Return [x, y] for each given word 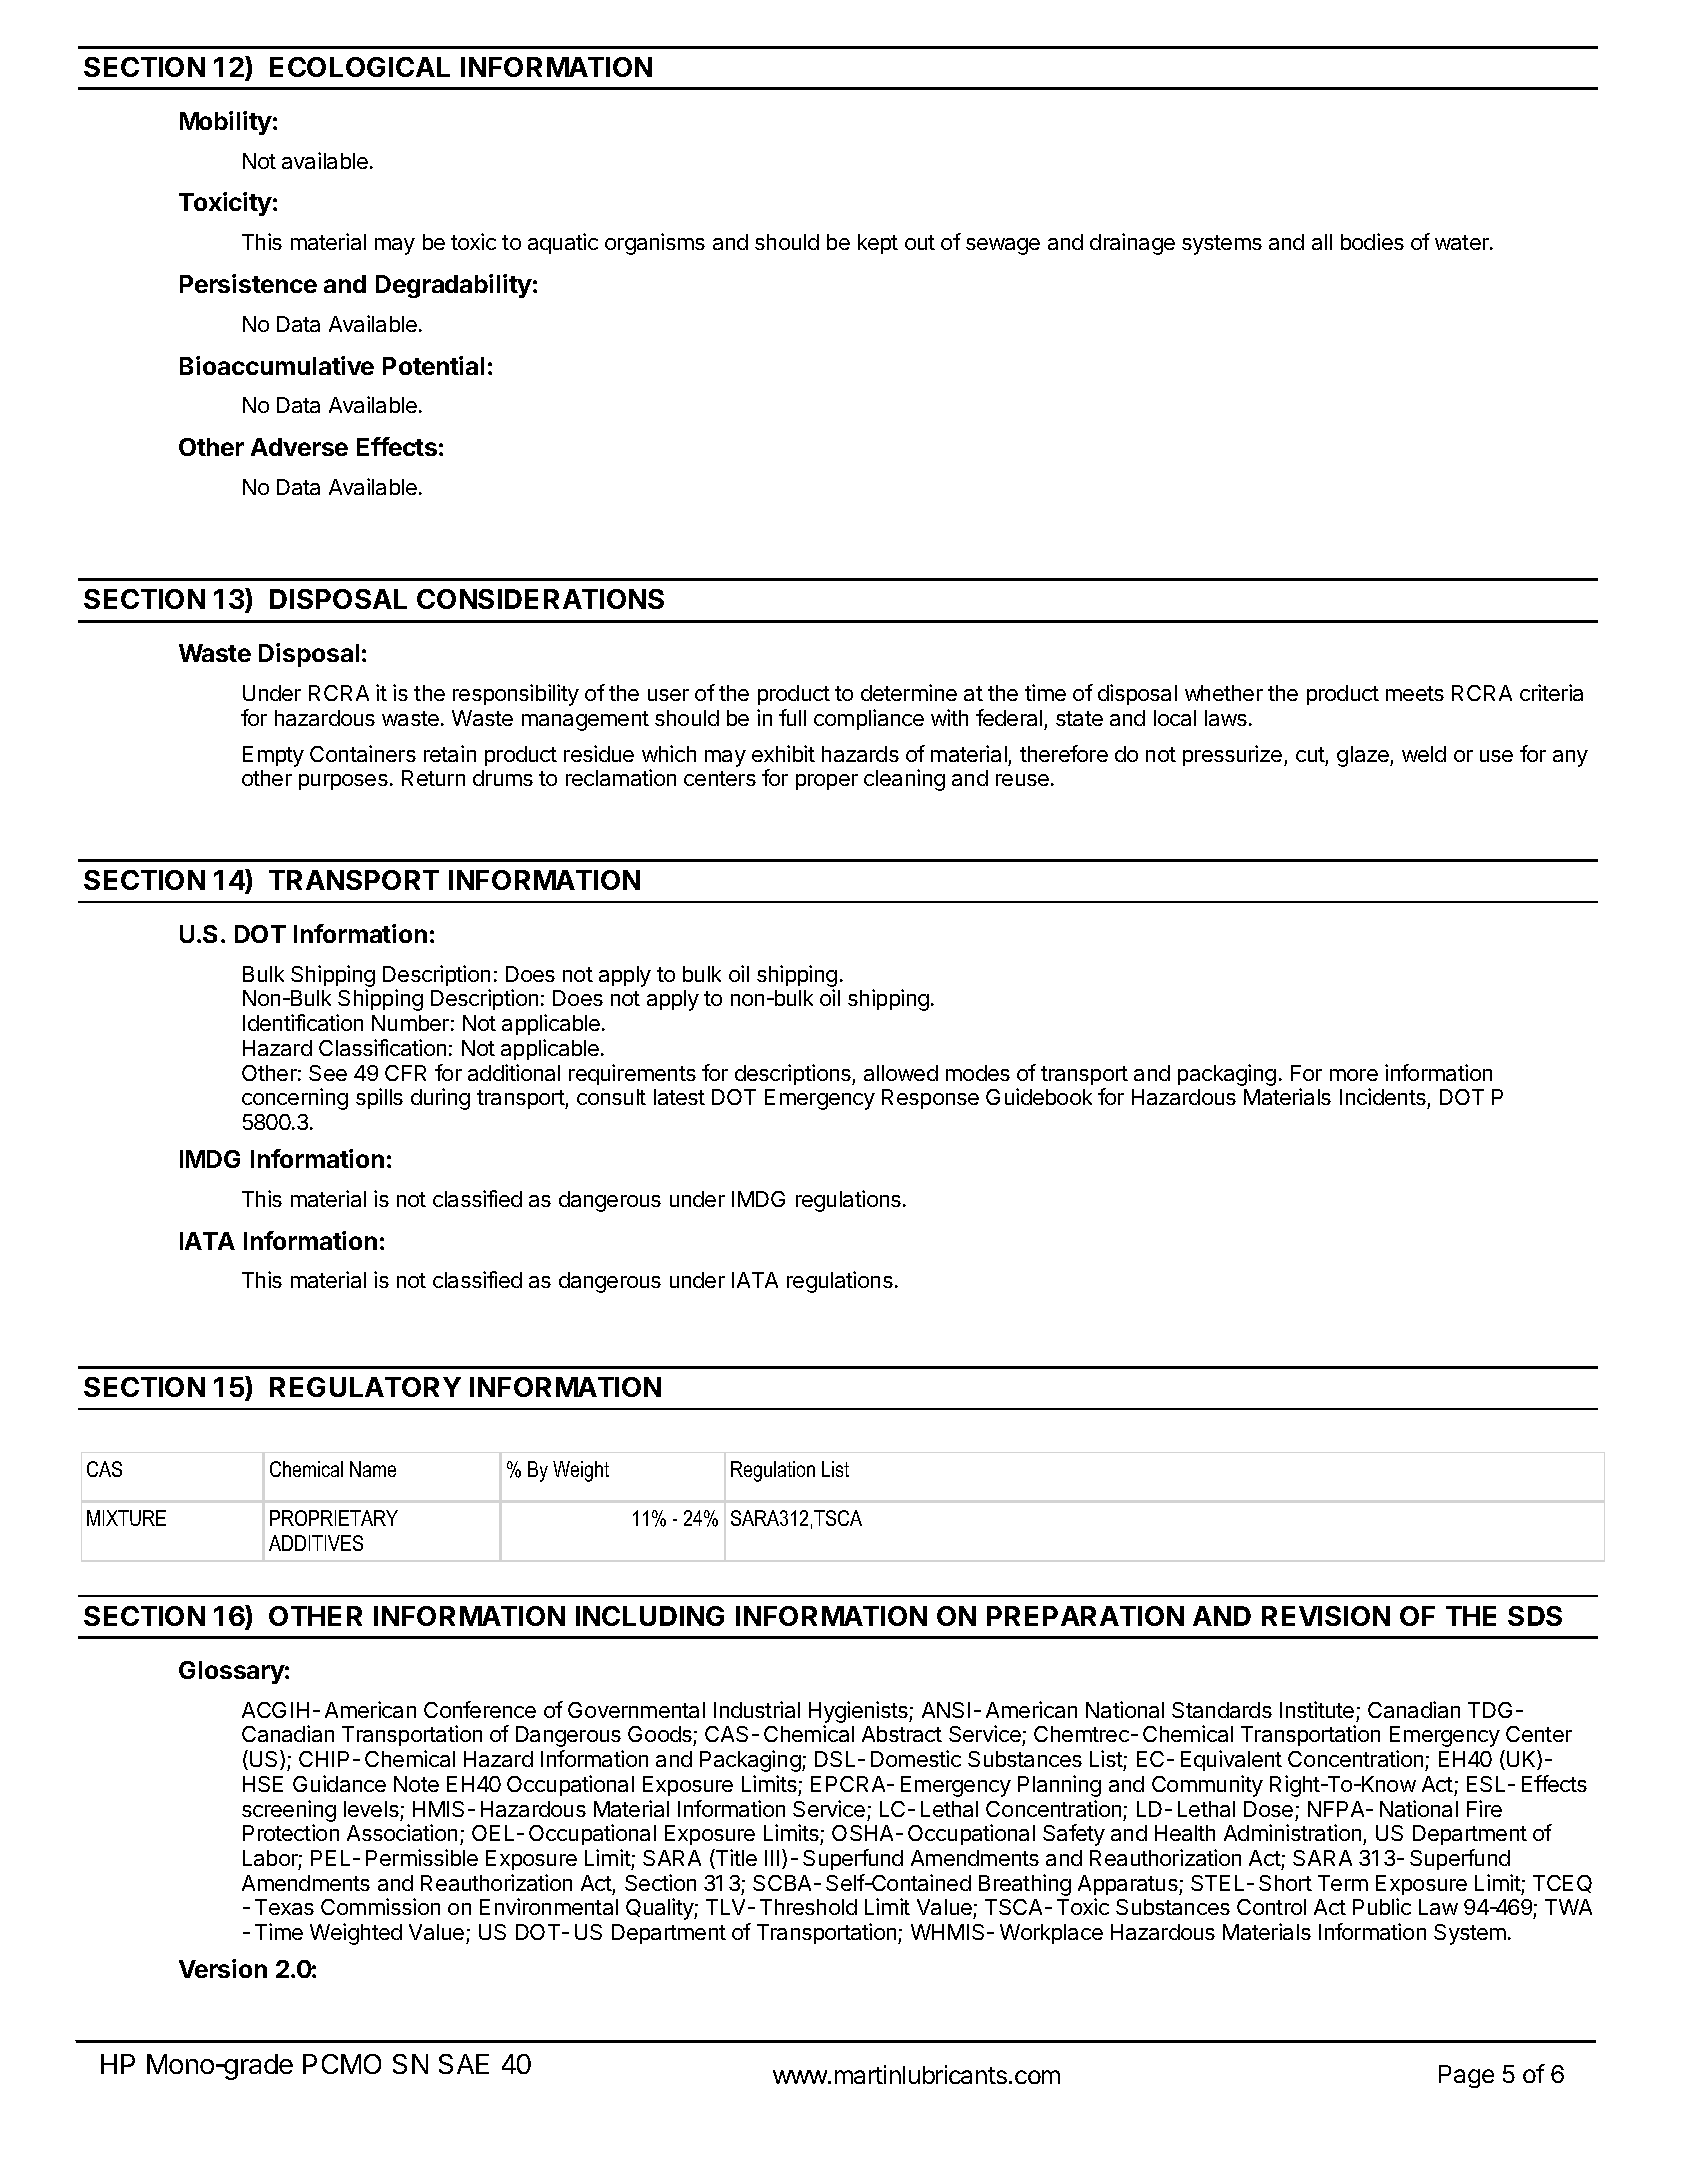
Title [735, 1859]
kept [878, 244]
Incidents [1384, 1098]
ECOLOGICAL [360, 67]
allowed [901, 1073]
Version [223, 1968]
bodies [1372, 241]
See [328, 1073]
